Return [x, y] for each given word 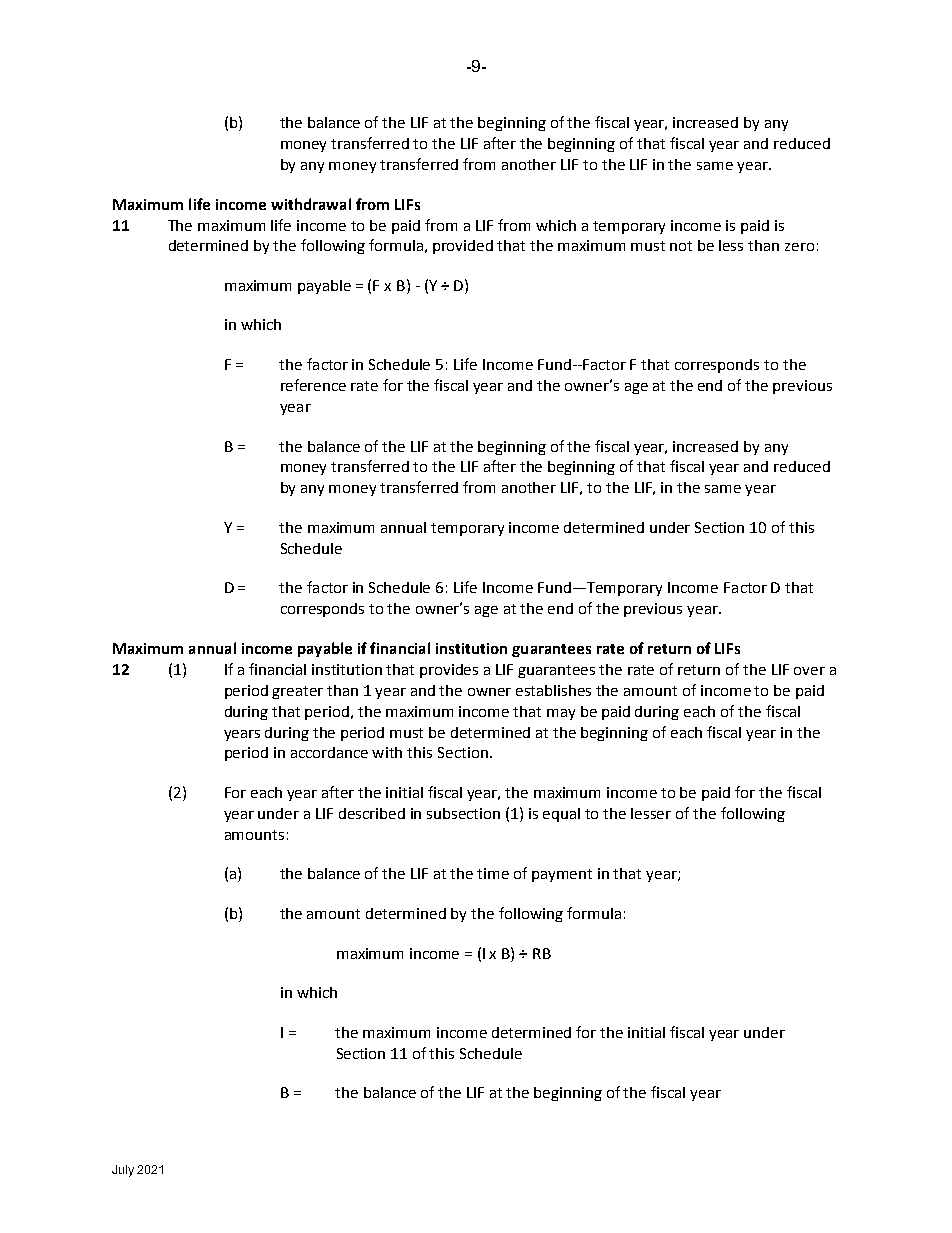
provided [463, 247]
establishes [553, 690]
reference [313, 385]
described [372, 813]
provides [449, 671]
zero [799, 247]
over [809, 671]
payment [562, 875]
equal [561, 815]
